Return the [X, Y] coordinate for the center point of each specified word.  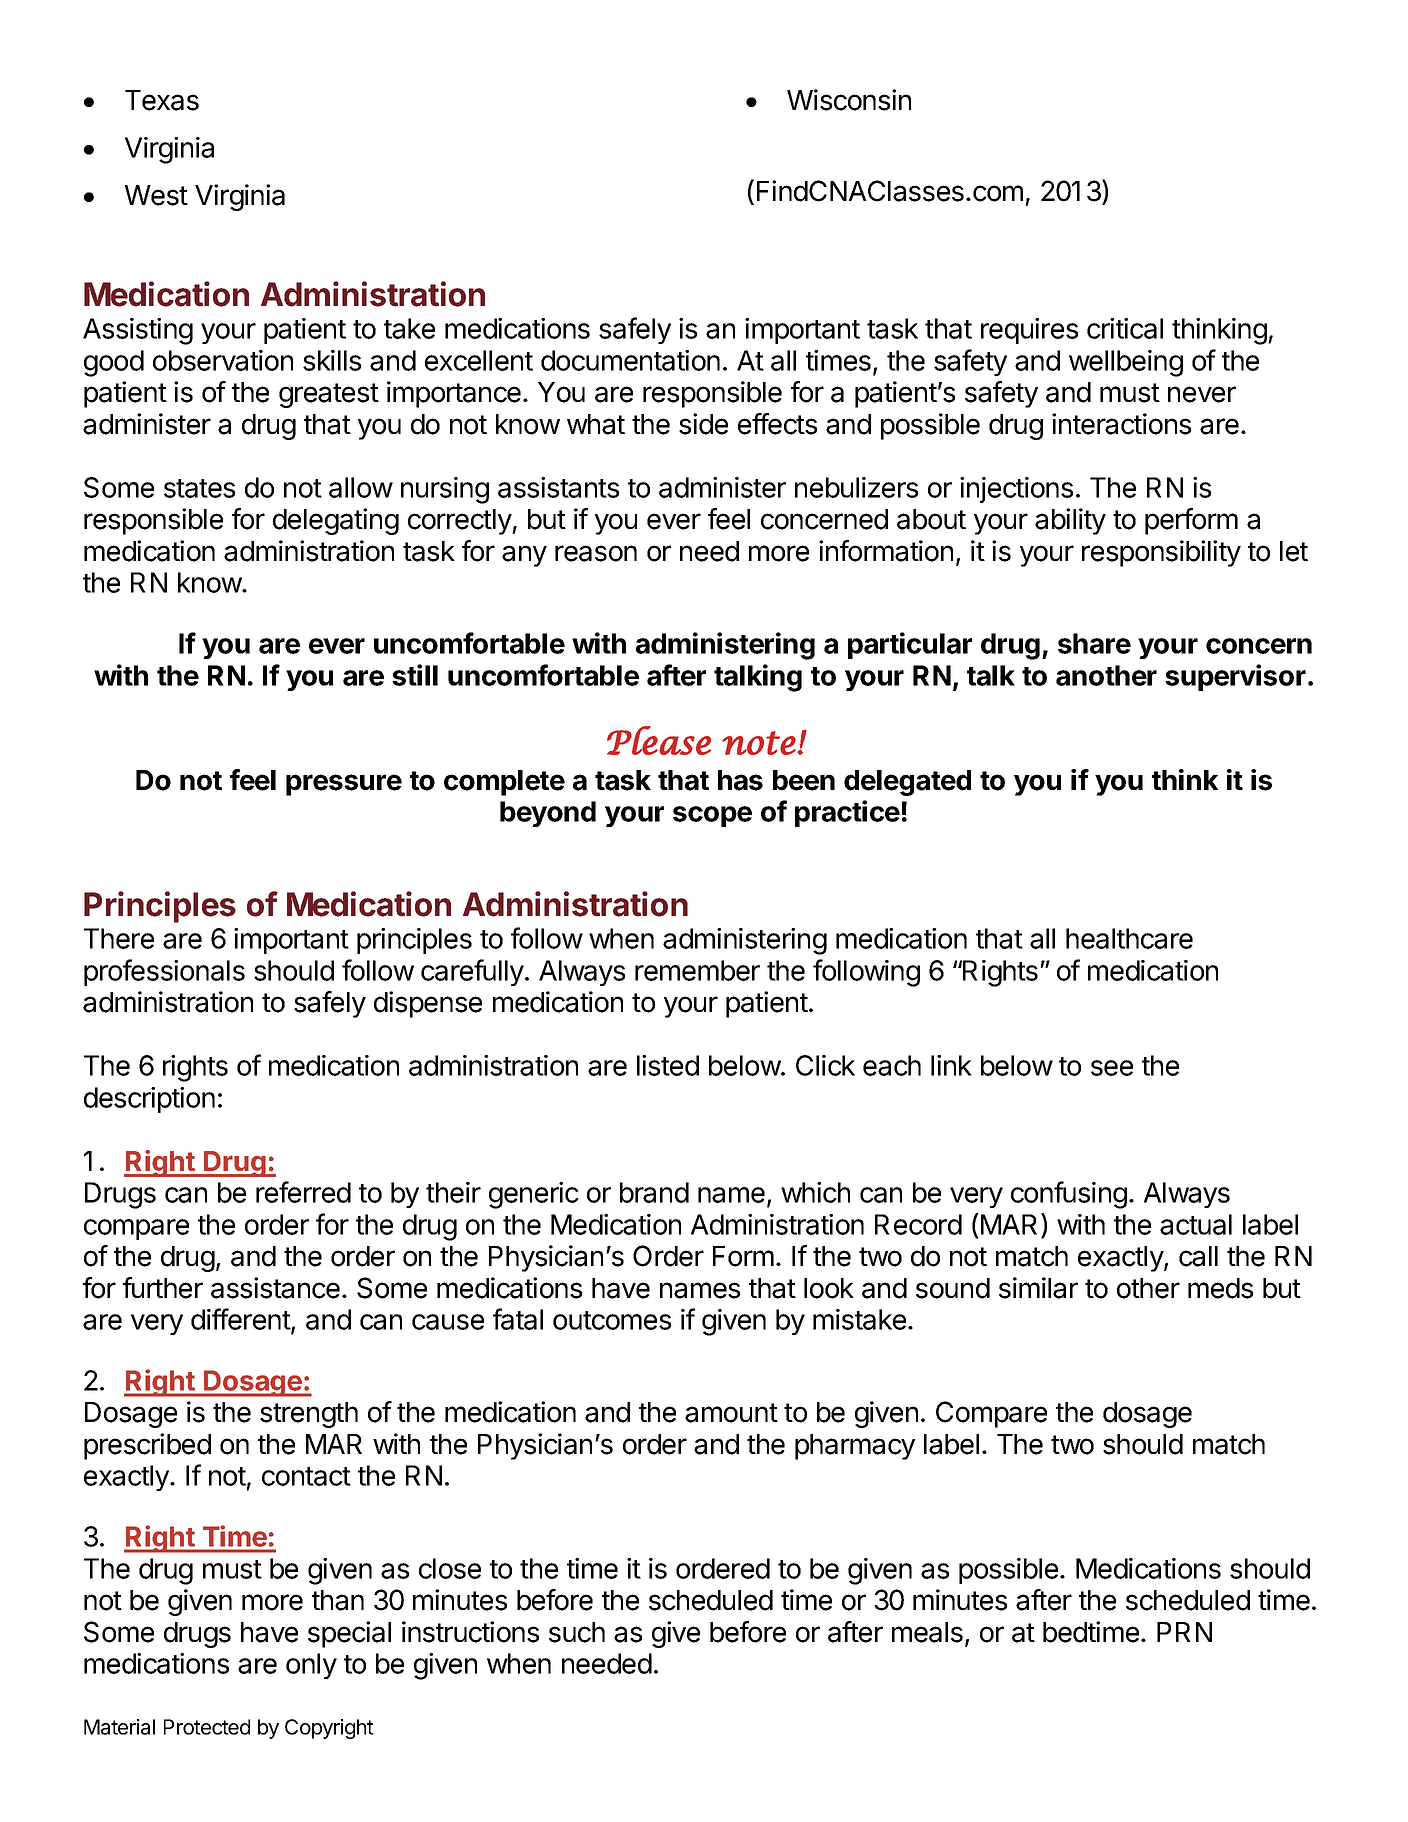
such [577, 1632]
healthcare [1129, 938]
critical [1125, 328]
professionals [164, 972]
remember [697, 970]
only [311, 1666]
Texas [162, 100]
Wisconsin [849, 100]
